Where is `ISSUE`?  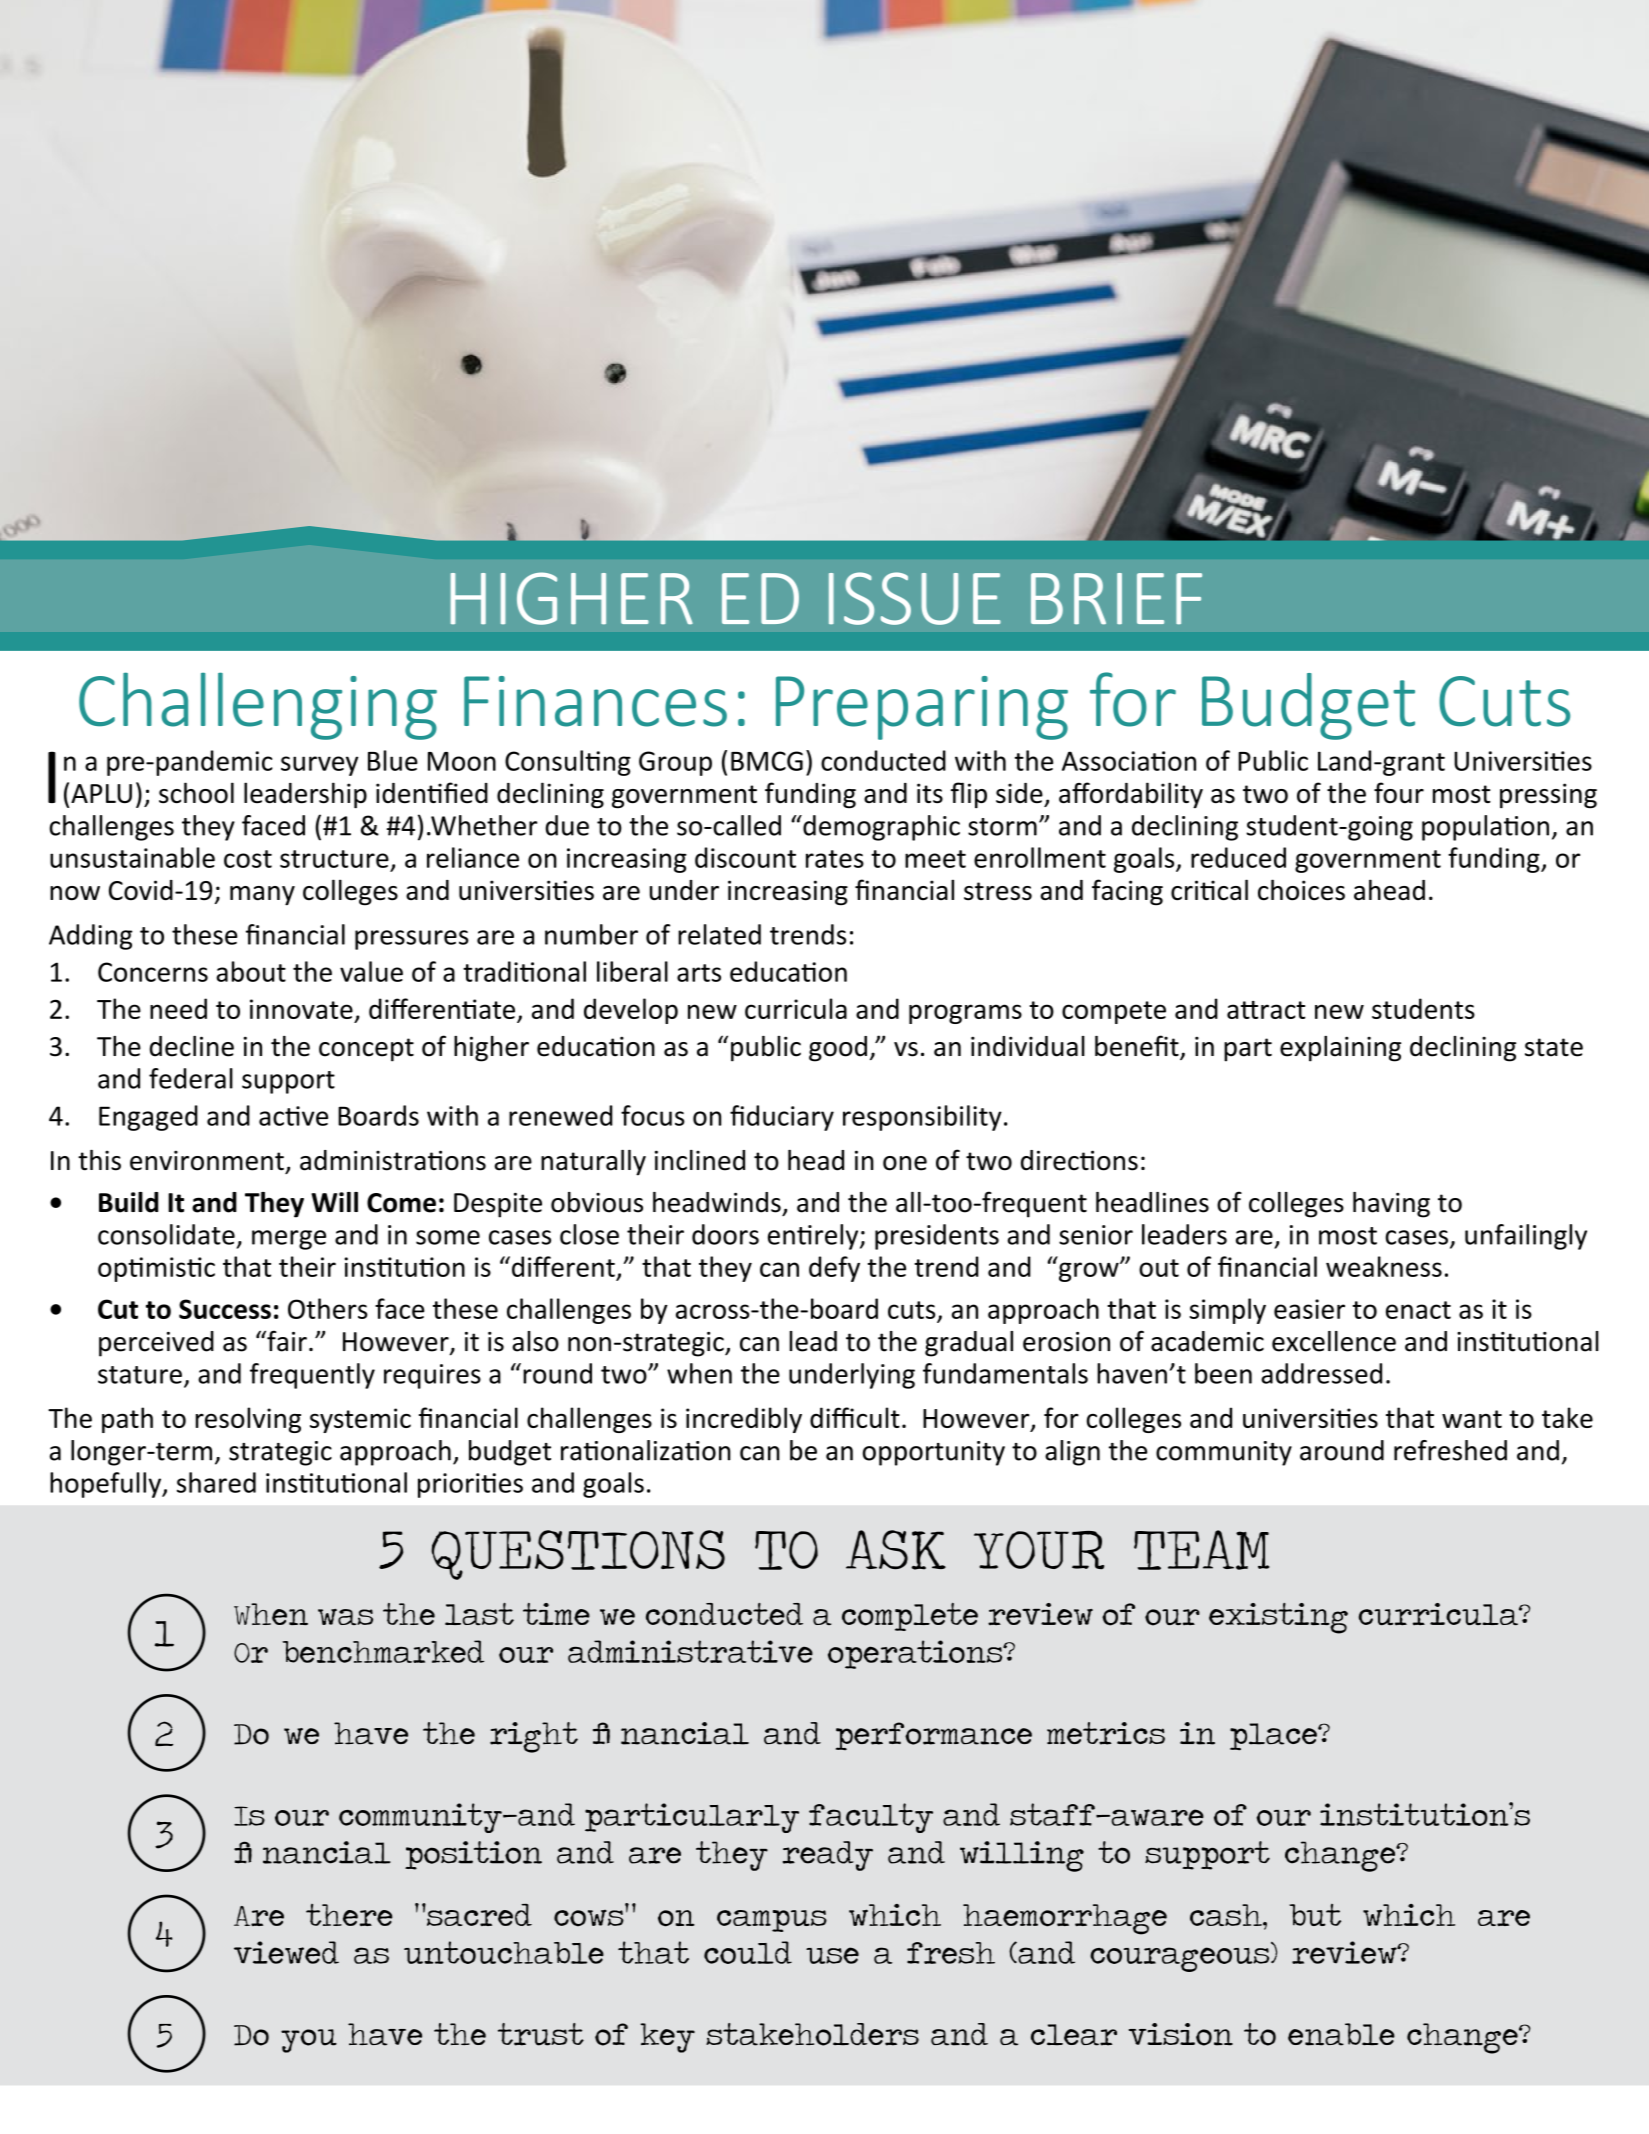 ISSUE is located at coordinates (915, 598).
